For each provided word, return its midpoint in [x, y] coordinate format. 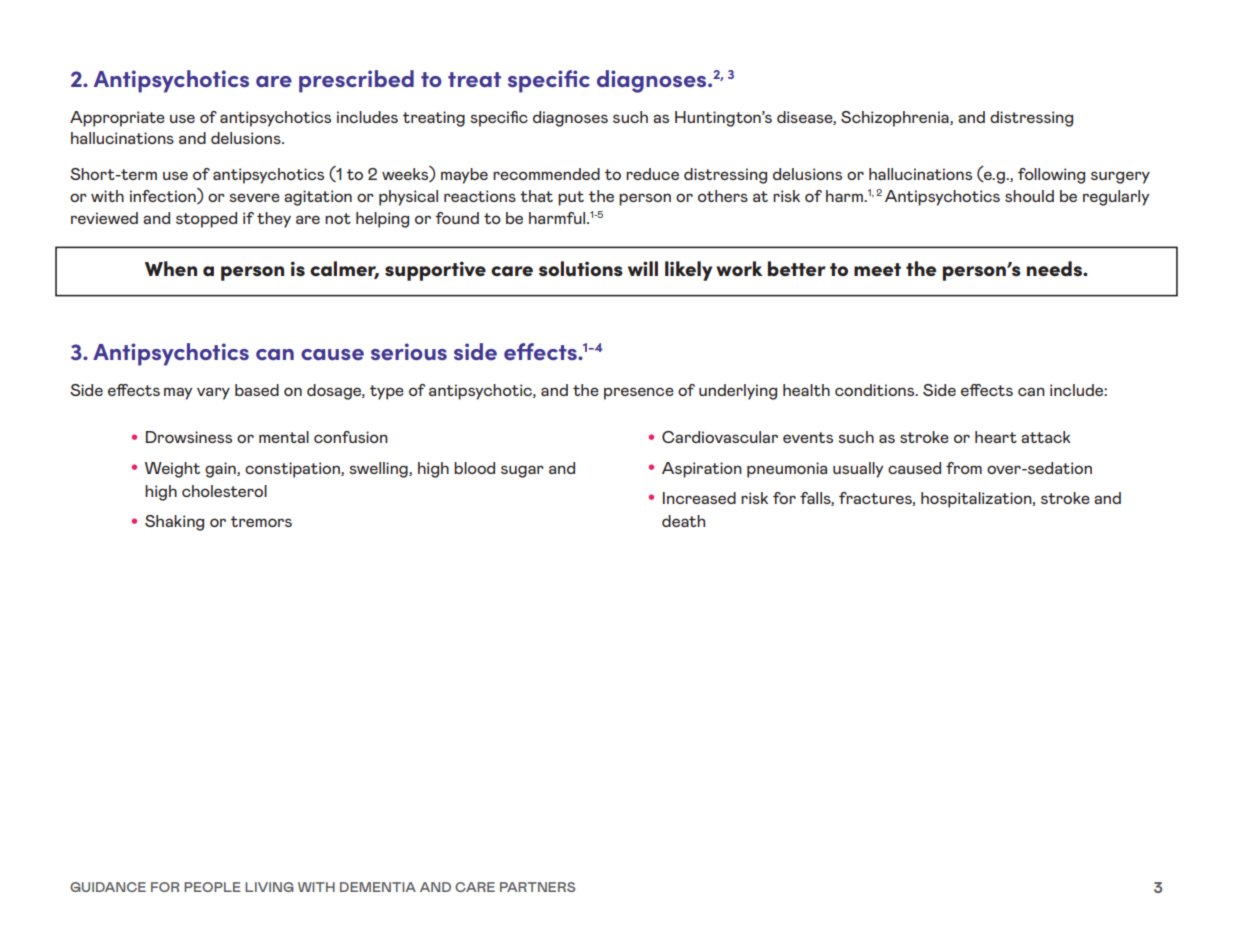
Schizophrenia [896, 119]
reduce [652, 174]
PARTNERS [537, 887]
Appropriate [117, 119]
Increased [699, 498]
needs [1055, 269]
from [964, 468]
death [683, 521]
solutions [581, 269]
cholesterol [224, 491]
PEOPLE [212, 887]
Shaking [174, 523]
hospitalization [977, 500]
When [171, 268]
